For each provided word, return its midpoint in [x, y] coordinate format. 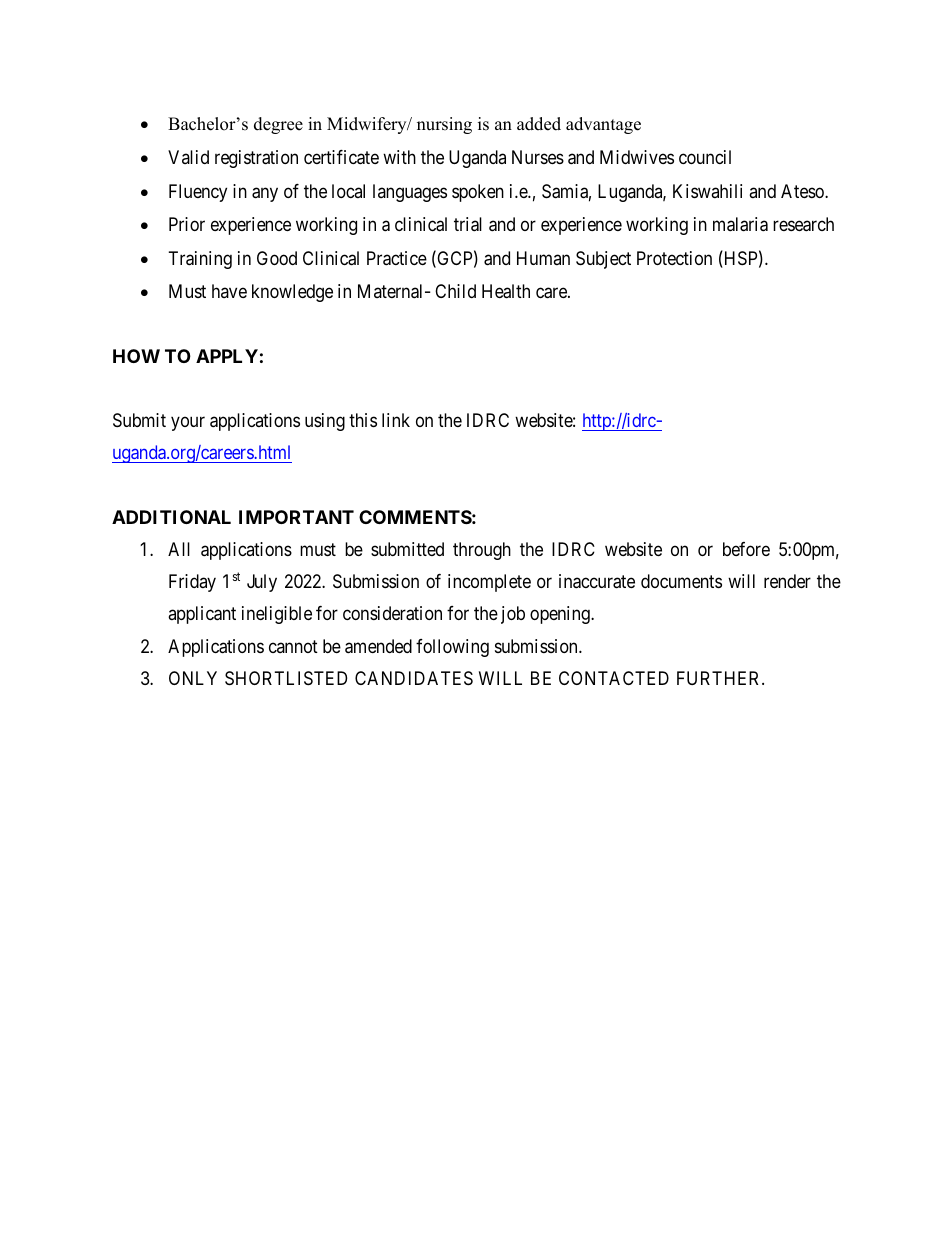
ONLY [193, 678]
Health [506, 291]
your [188, 423]
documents [681, 581]
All [179, 549]
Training [200, 260]
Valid [188, 157]
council [705, 157]
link [396, 420]
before [746, 549]
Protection [674, 258]
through [482, 551]
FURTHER [720, 678]
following [452, 648]
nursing [444, 125]
